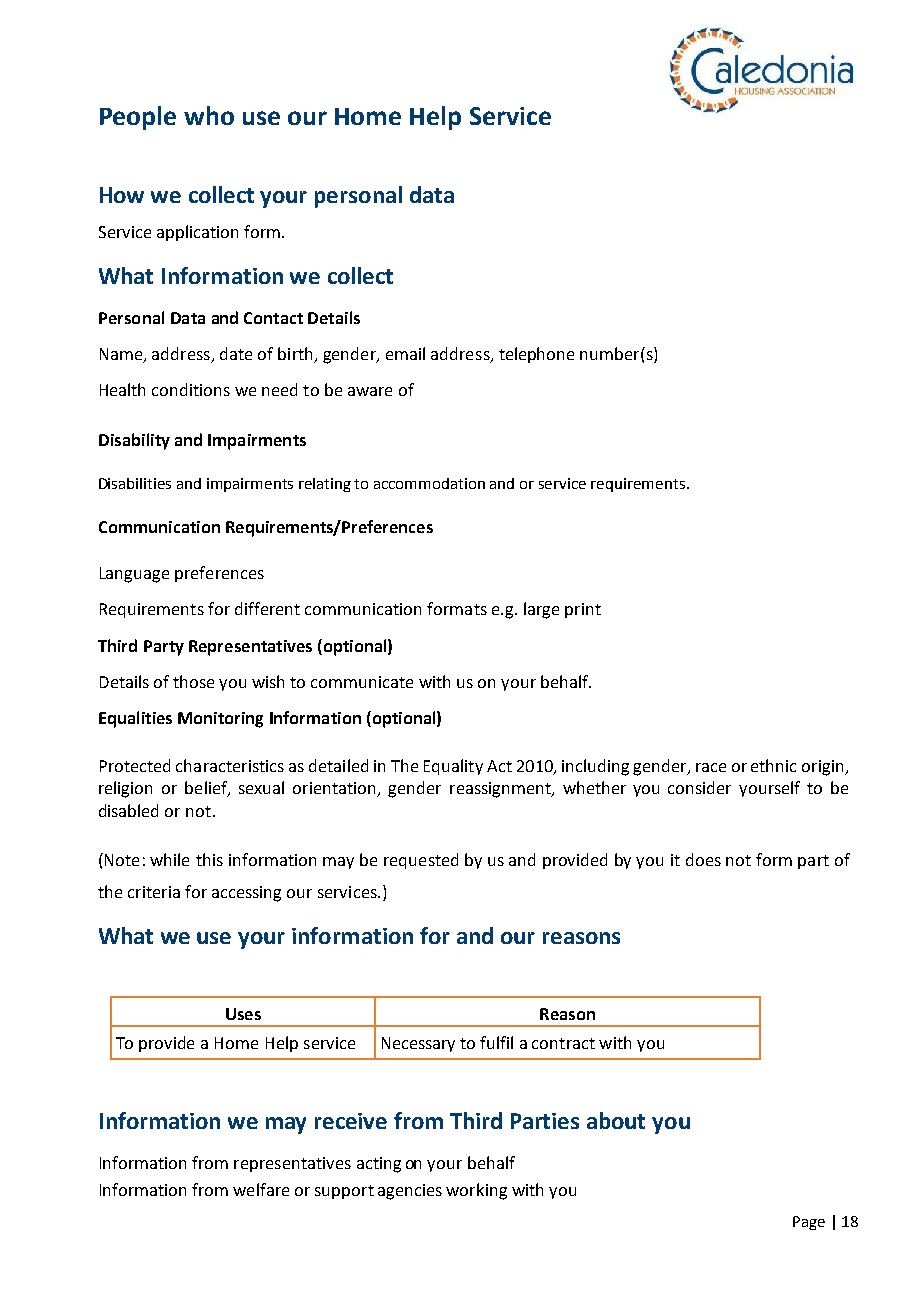  Describe the element at coordinates (191, 389) in the document. I see `conditions` at that location.
